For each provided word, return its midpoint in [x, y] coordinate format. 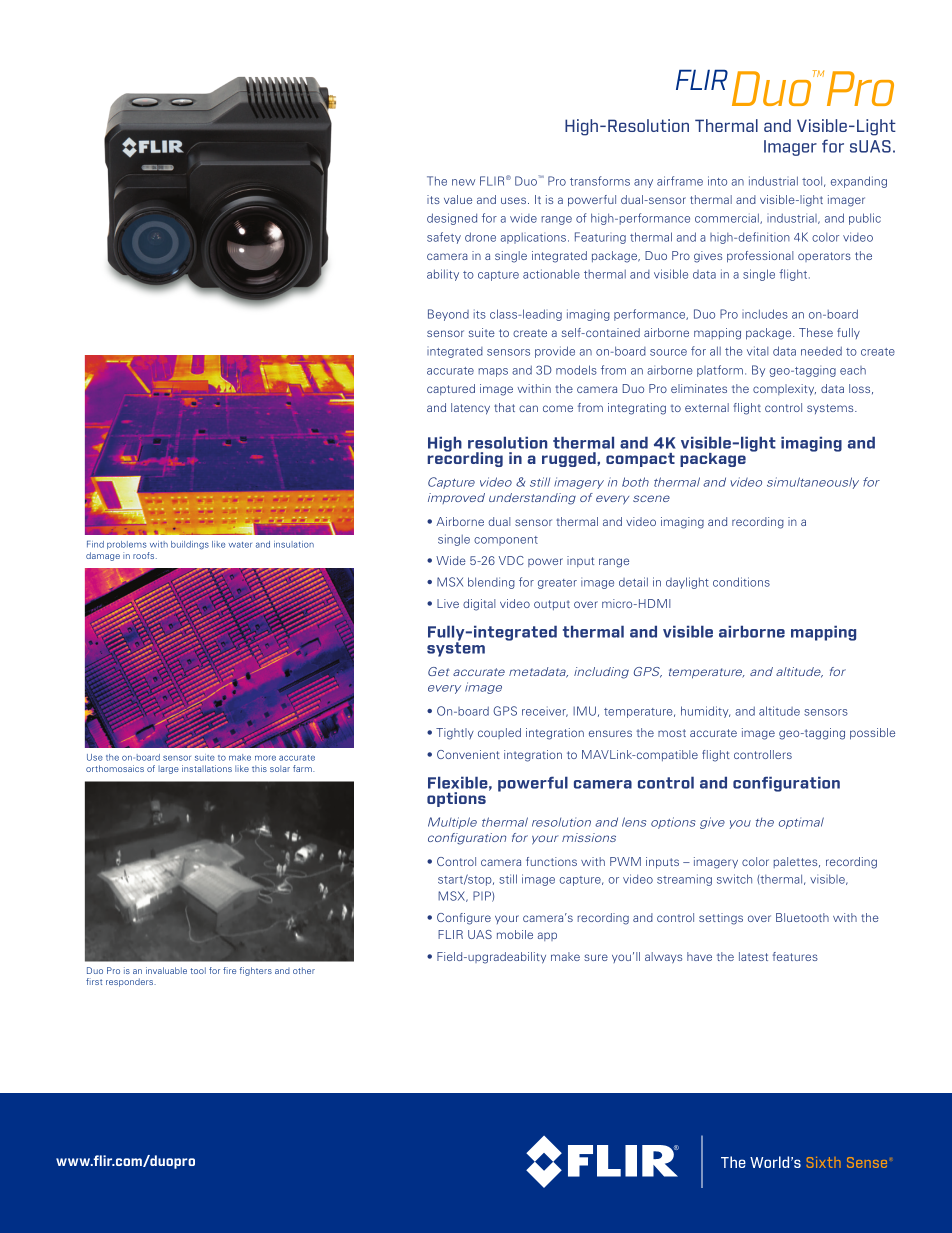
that [504, 407]
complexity [784, 390]
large [168, 770]
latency [470, 409]
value [458, 199]
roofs [145, 555]
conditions [741, 582]
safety [444, 238]
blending [491, 583]
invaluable [166, 970]
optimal [801, 823]
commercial [728, 218]
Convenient [468, 754]
